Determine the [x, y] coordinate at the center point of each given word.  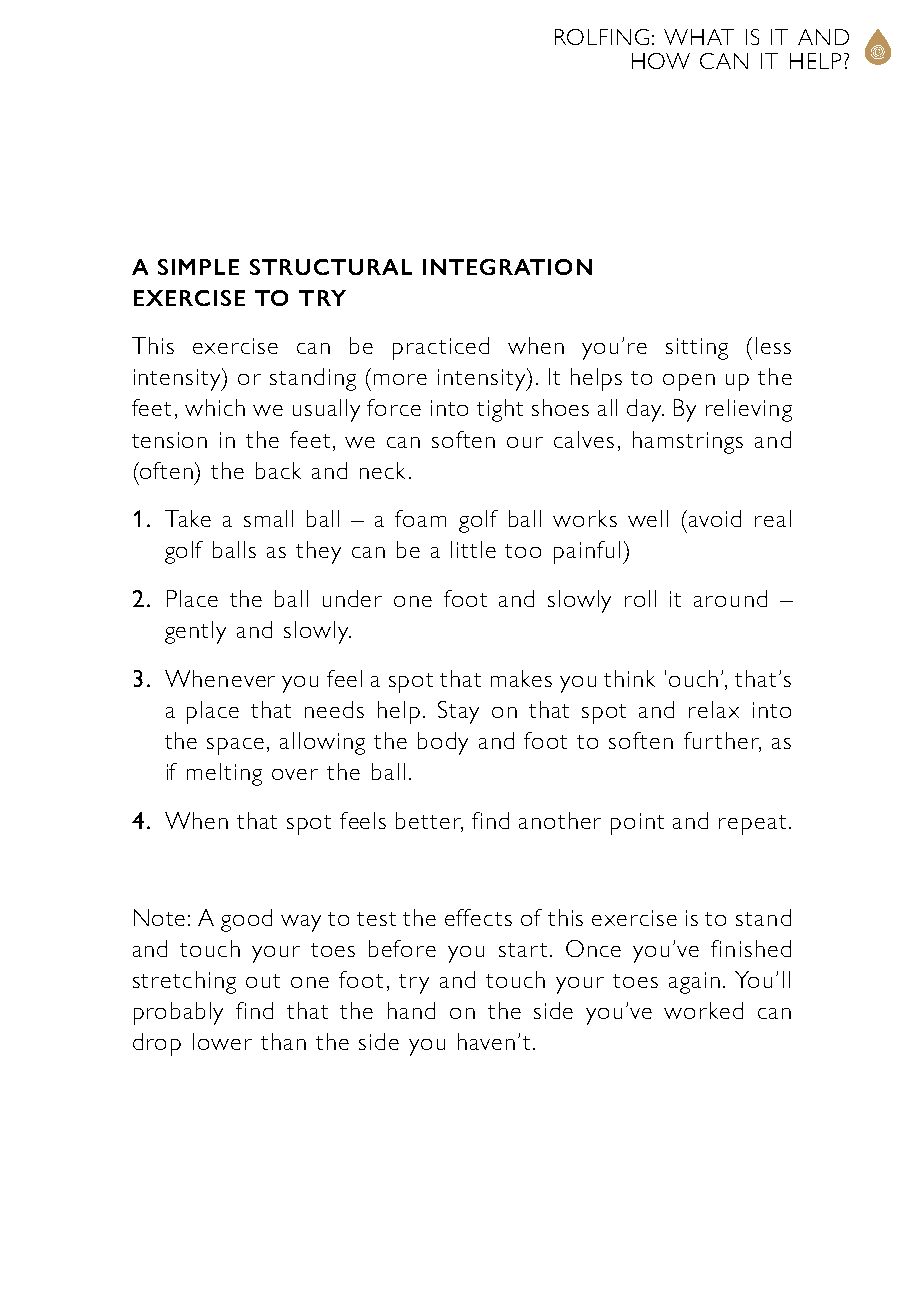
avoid [715, 518]
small [268, 518]
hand [411, 1010]
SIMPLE [198, 267]
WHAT [699, 37]
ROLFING [602, 37]
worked [703, 1010]
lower [222, 1041]
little [473, 549]
